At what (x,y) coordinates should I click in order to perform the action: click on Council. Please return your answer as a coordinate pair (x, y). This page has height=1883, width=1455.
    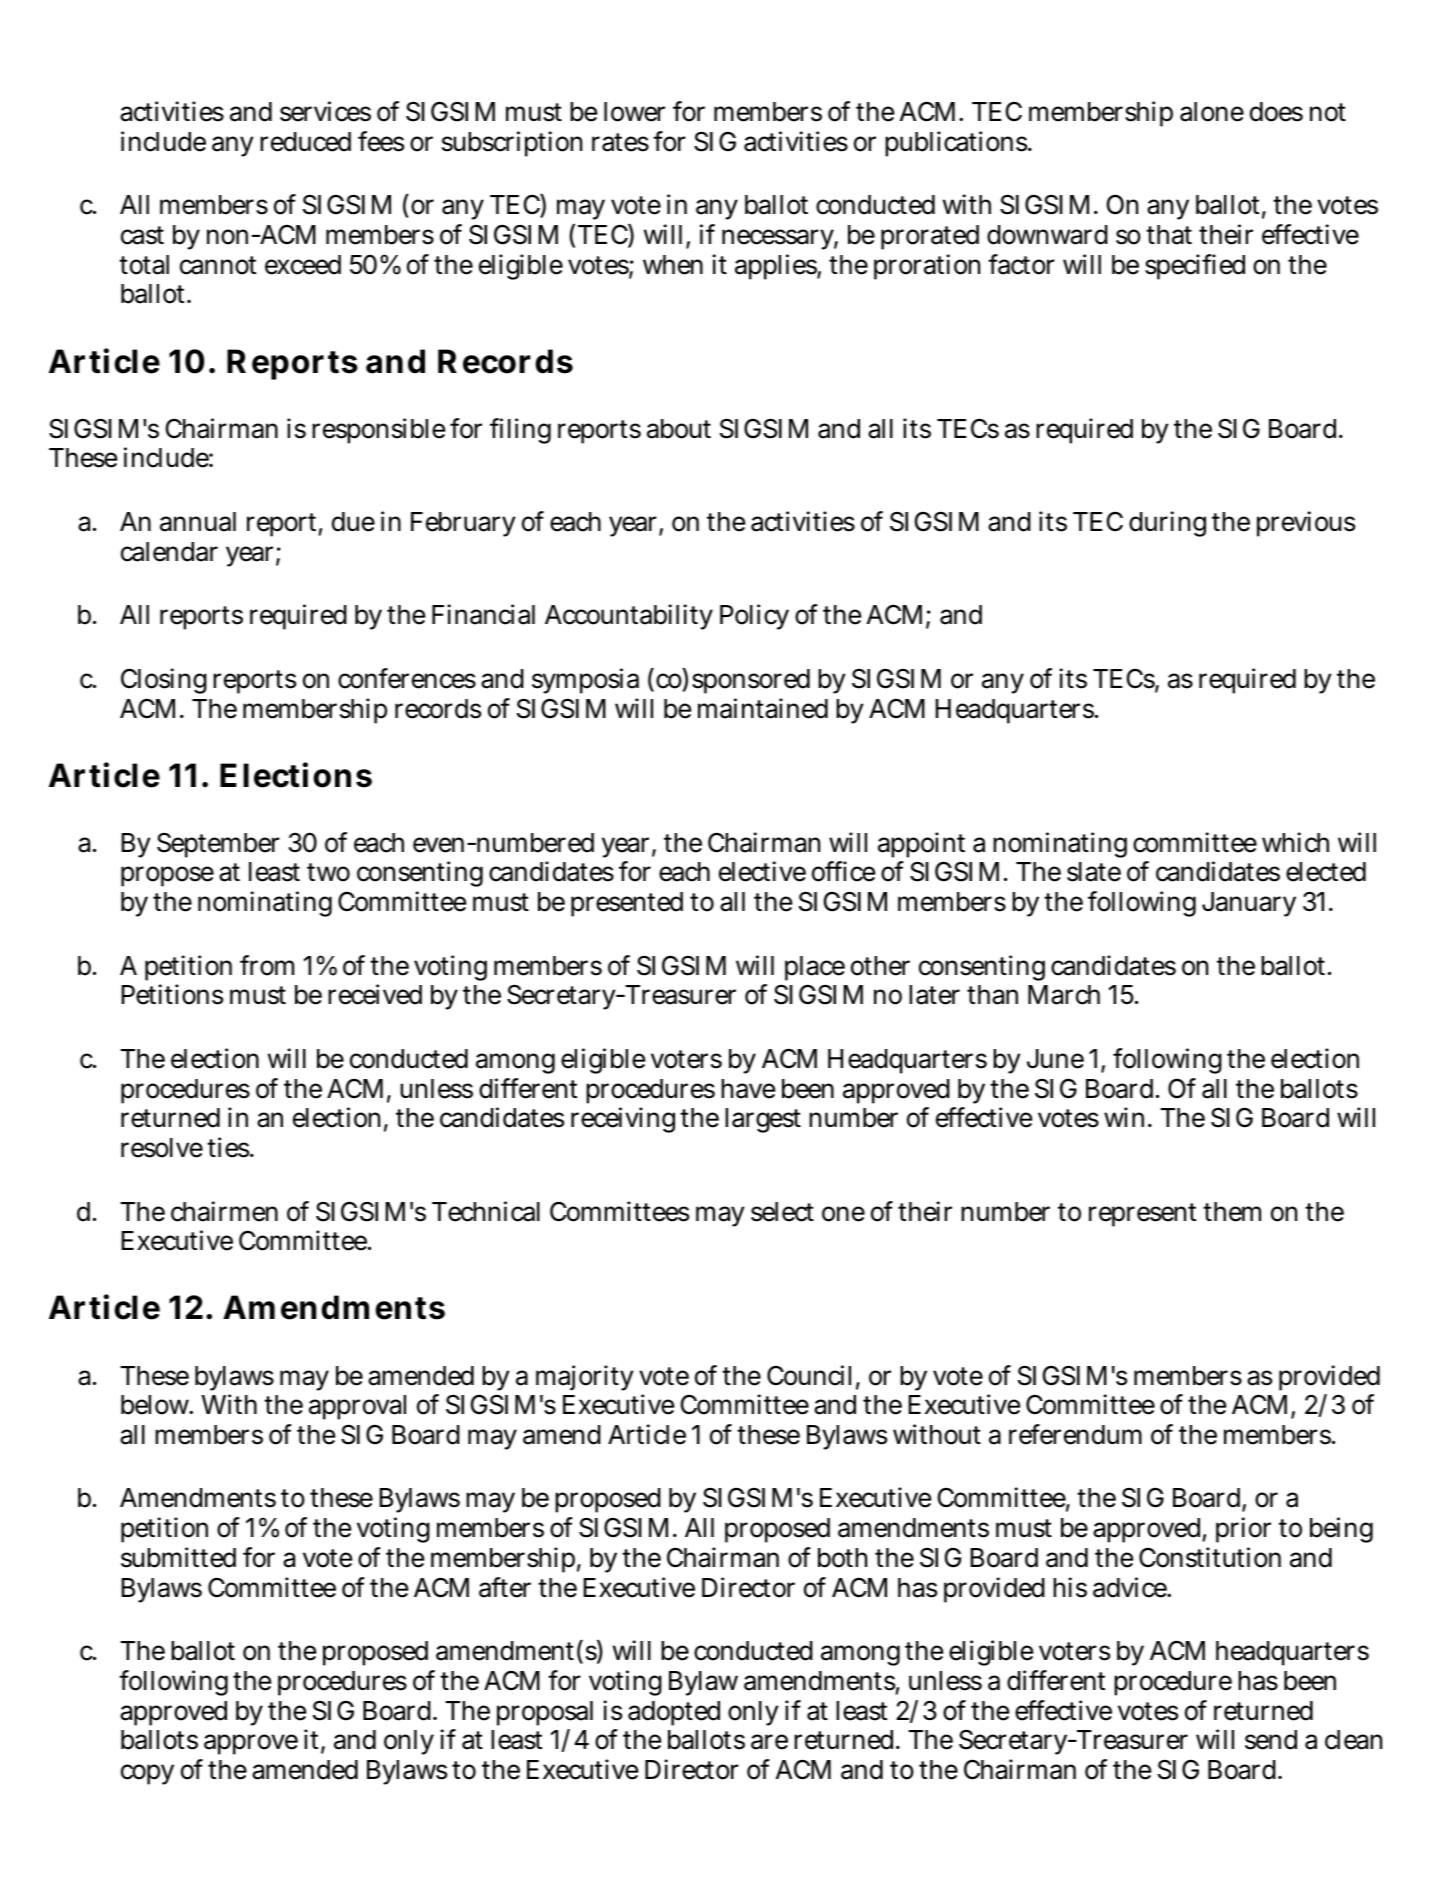
    Looking at the image, I should click on (809, 1375).
